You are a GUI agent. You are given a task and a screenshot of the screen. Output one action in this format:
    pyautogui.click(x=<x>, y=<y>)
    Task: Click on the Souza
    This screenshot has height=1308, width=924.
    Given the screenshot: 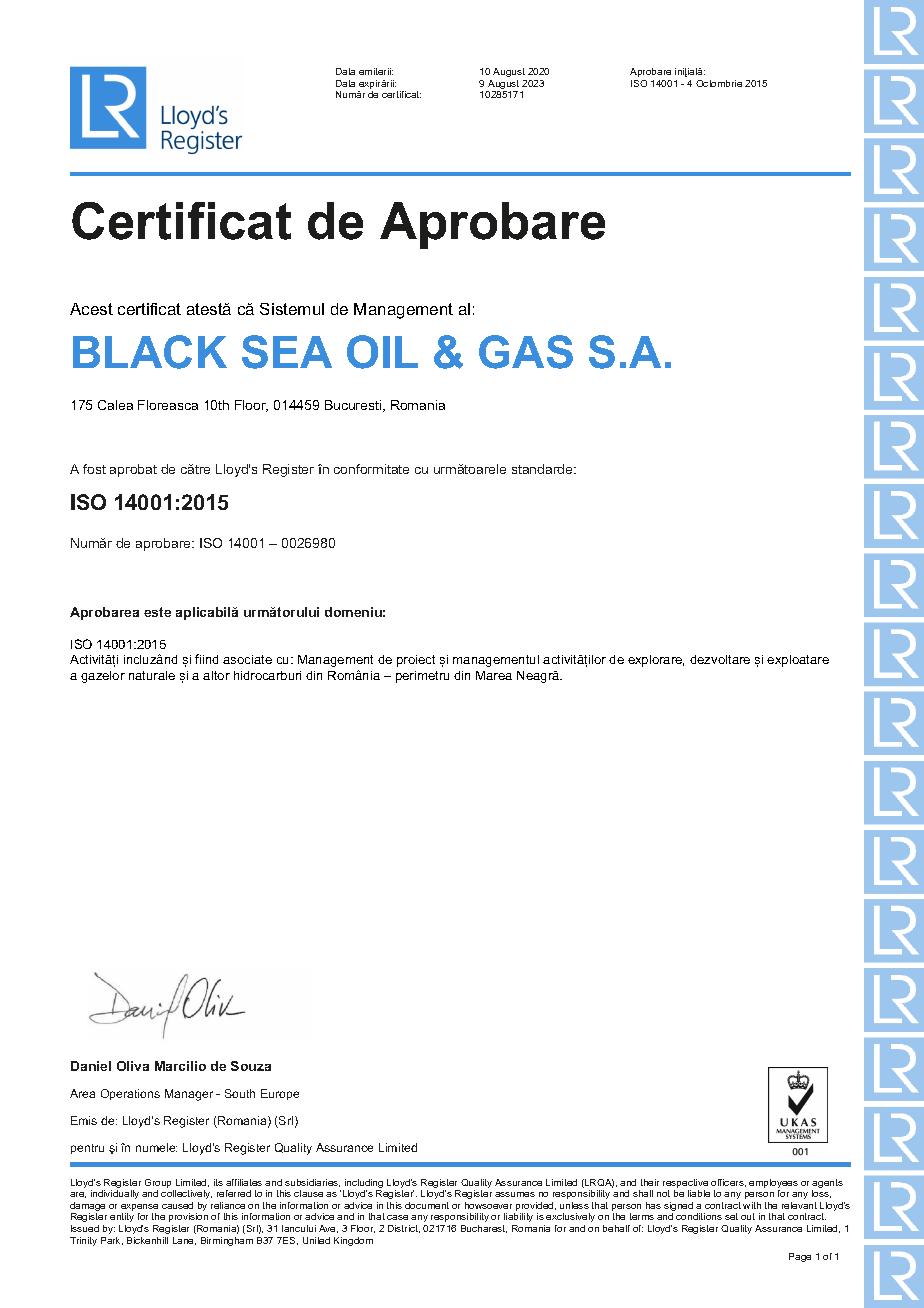 What is the action you would take?
    pyautogui.click(x=251, y=1066)
